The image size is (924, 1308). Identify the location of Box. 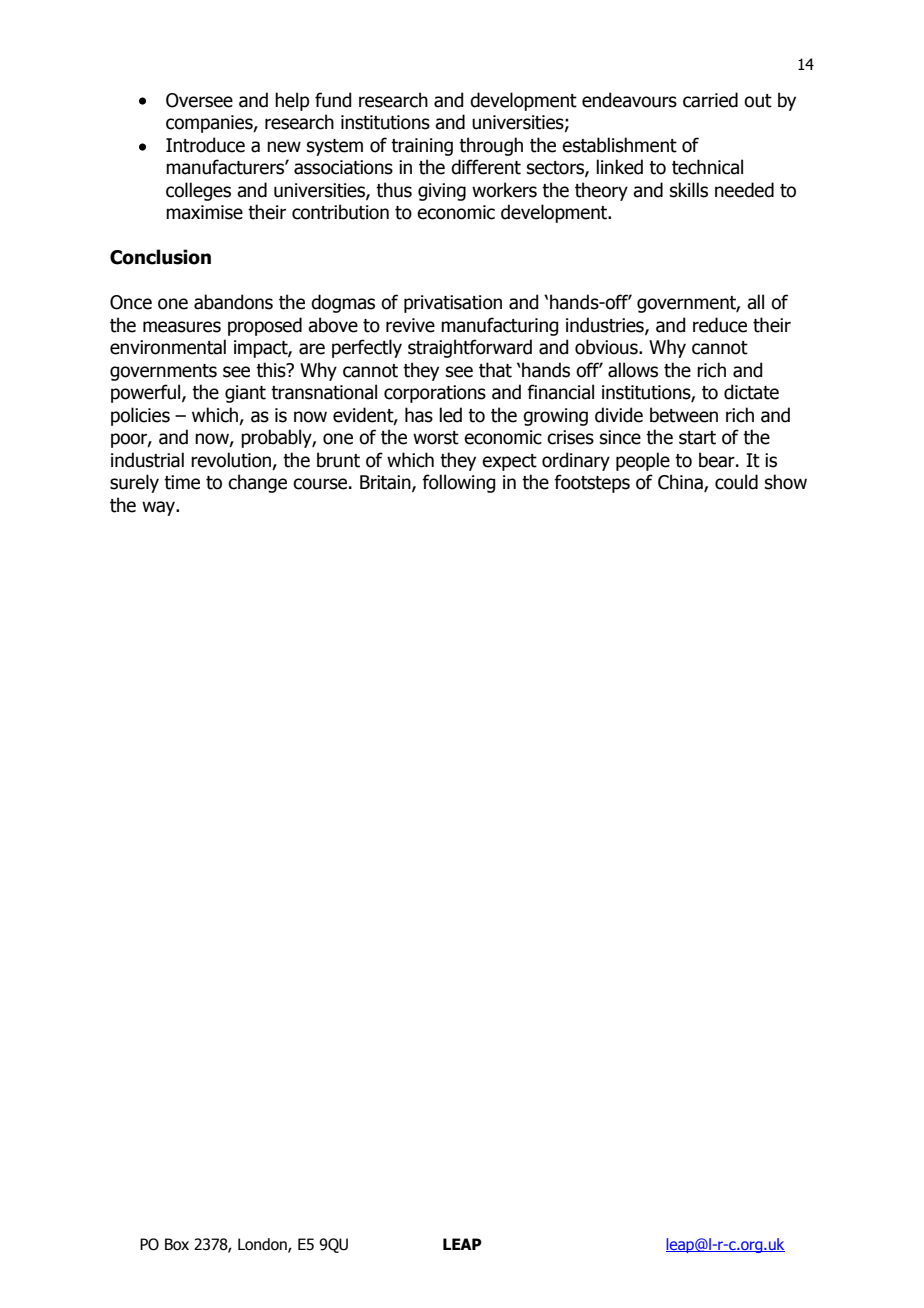
(177, 1244).
